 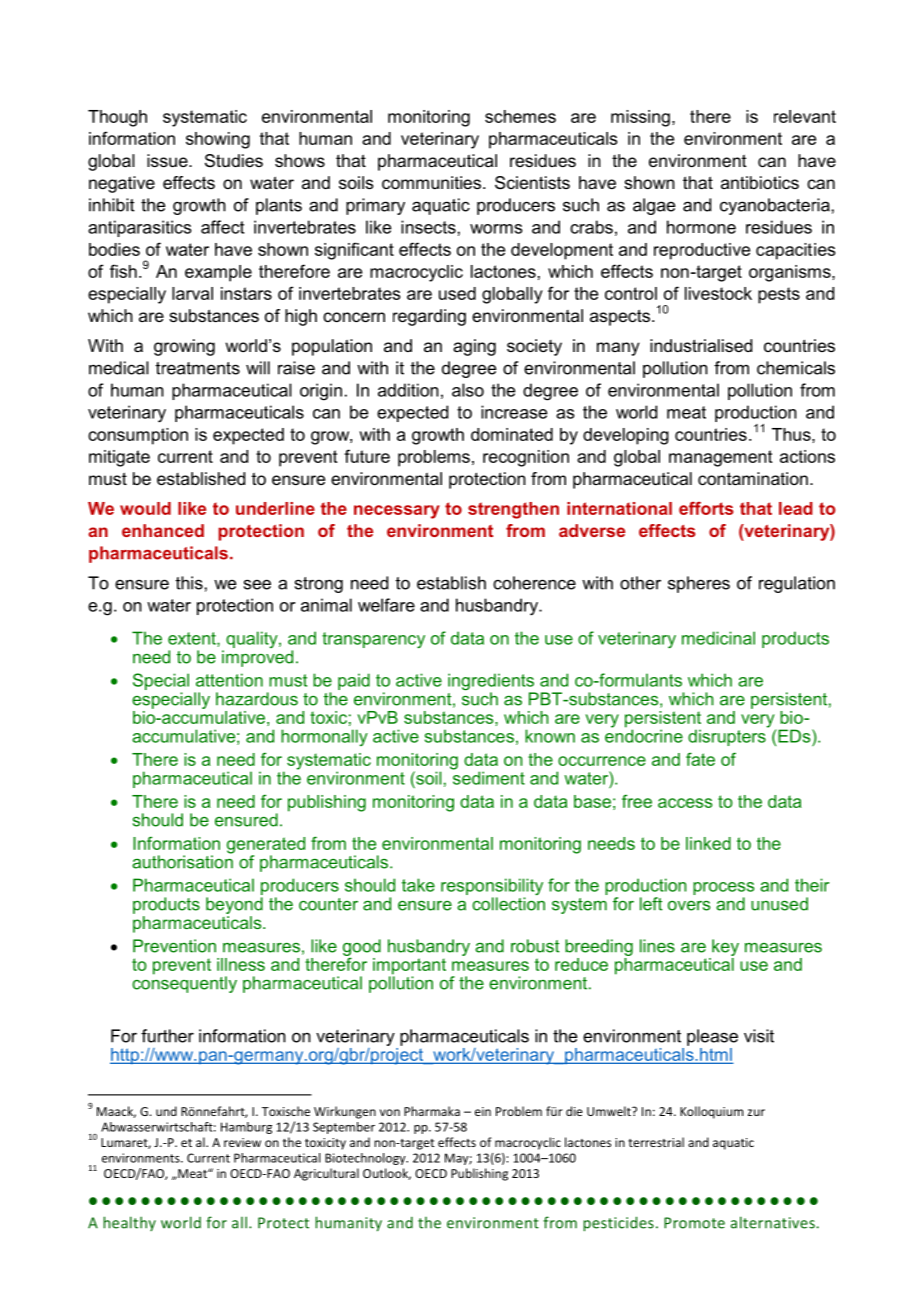 What do you see at coordinates (431, 182) in the image?
I see `communities` at bounding box center [431, 182].
